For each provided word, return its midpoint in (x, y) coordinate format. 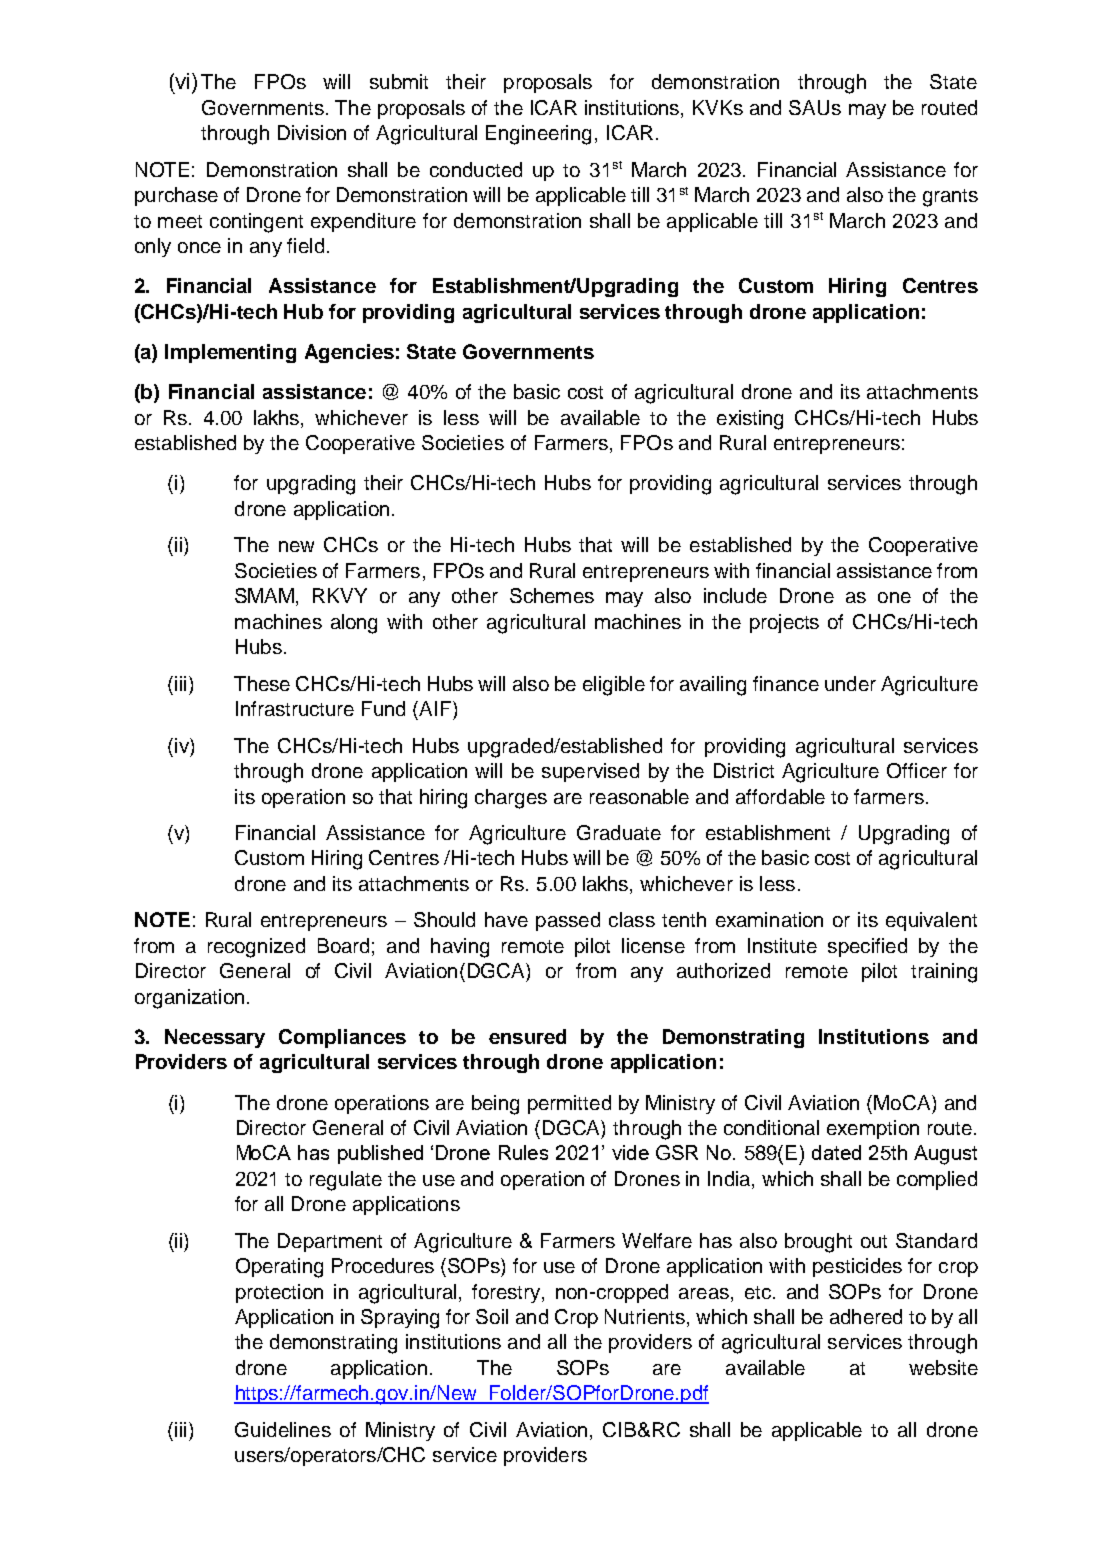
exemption (873, 1129)
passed (568, 921)
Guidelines (283, 1429)
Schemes (552, 595)
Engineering (538, 135)
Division (312, 132)
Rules (523, 1152)
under (850, 683)
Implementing (230, 353)
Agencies (349, 353)
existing (750, 420)
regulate (346, 1181)
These (262, 683)
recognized (256, 948)
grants (950, 198)
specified (867, 947)
